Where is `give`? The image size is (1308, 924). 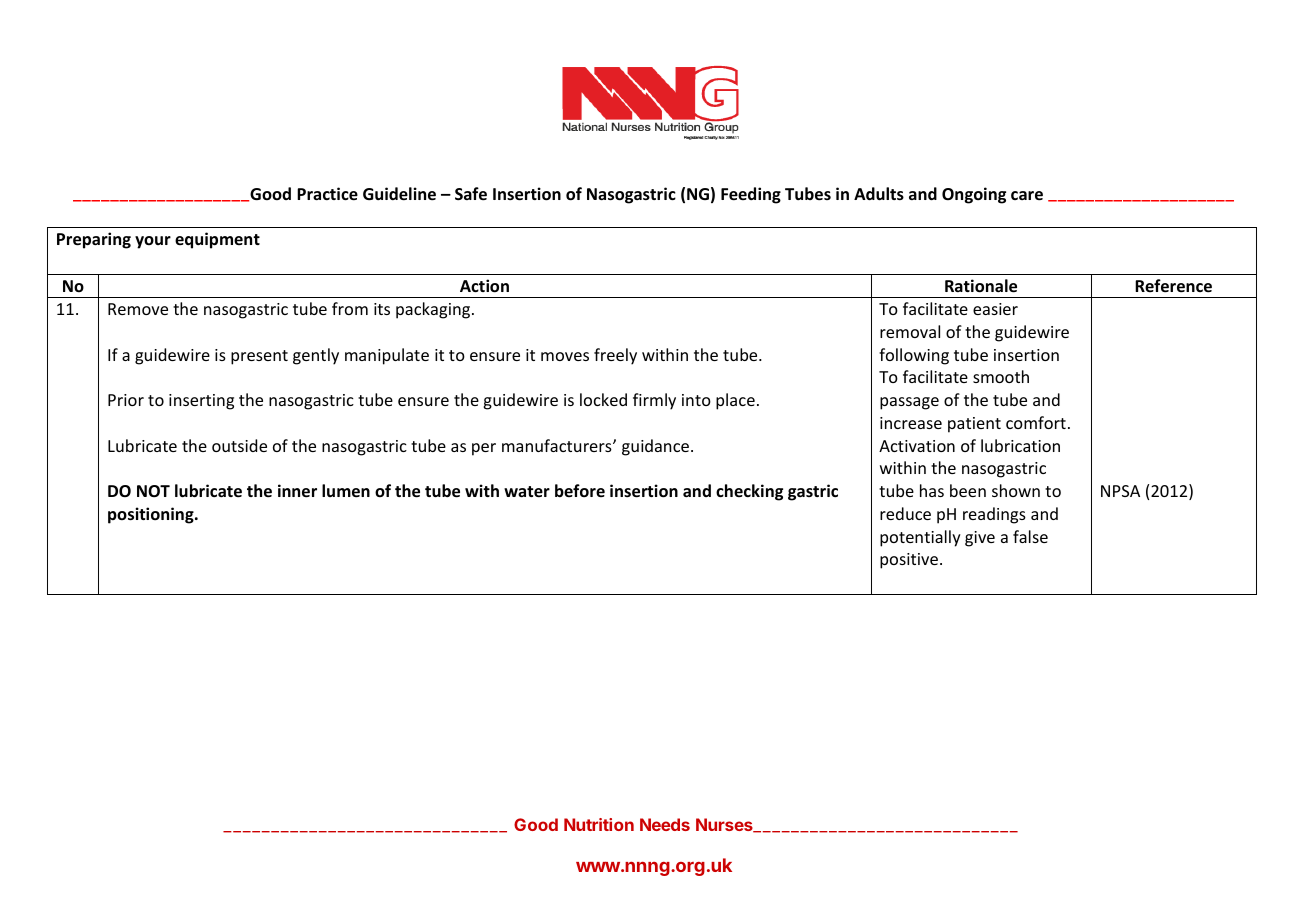
give is located at coordinates (980, 539).
